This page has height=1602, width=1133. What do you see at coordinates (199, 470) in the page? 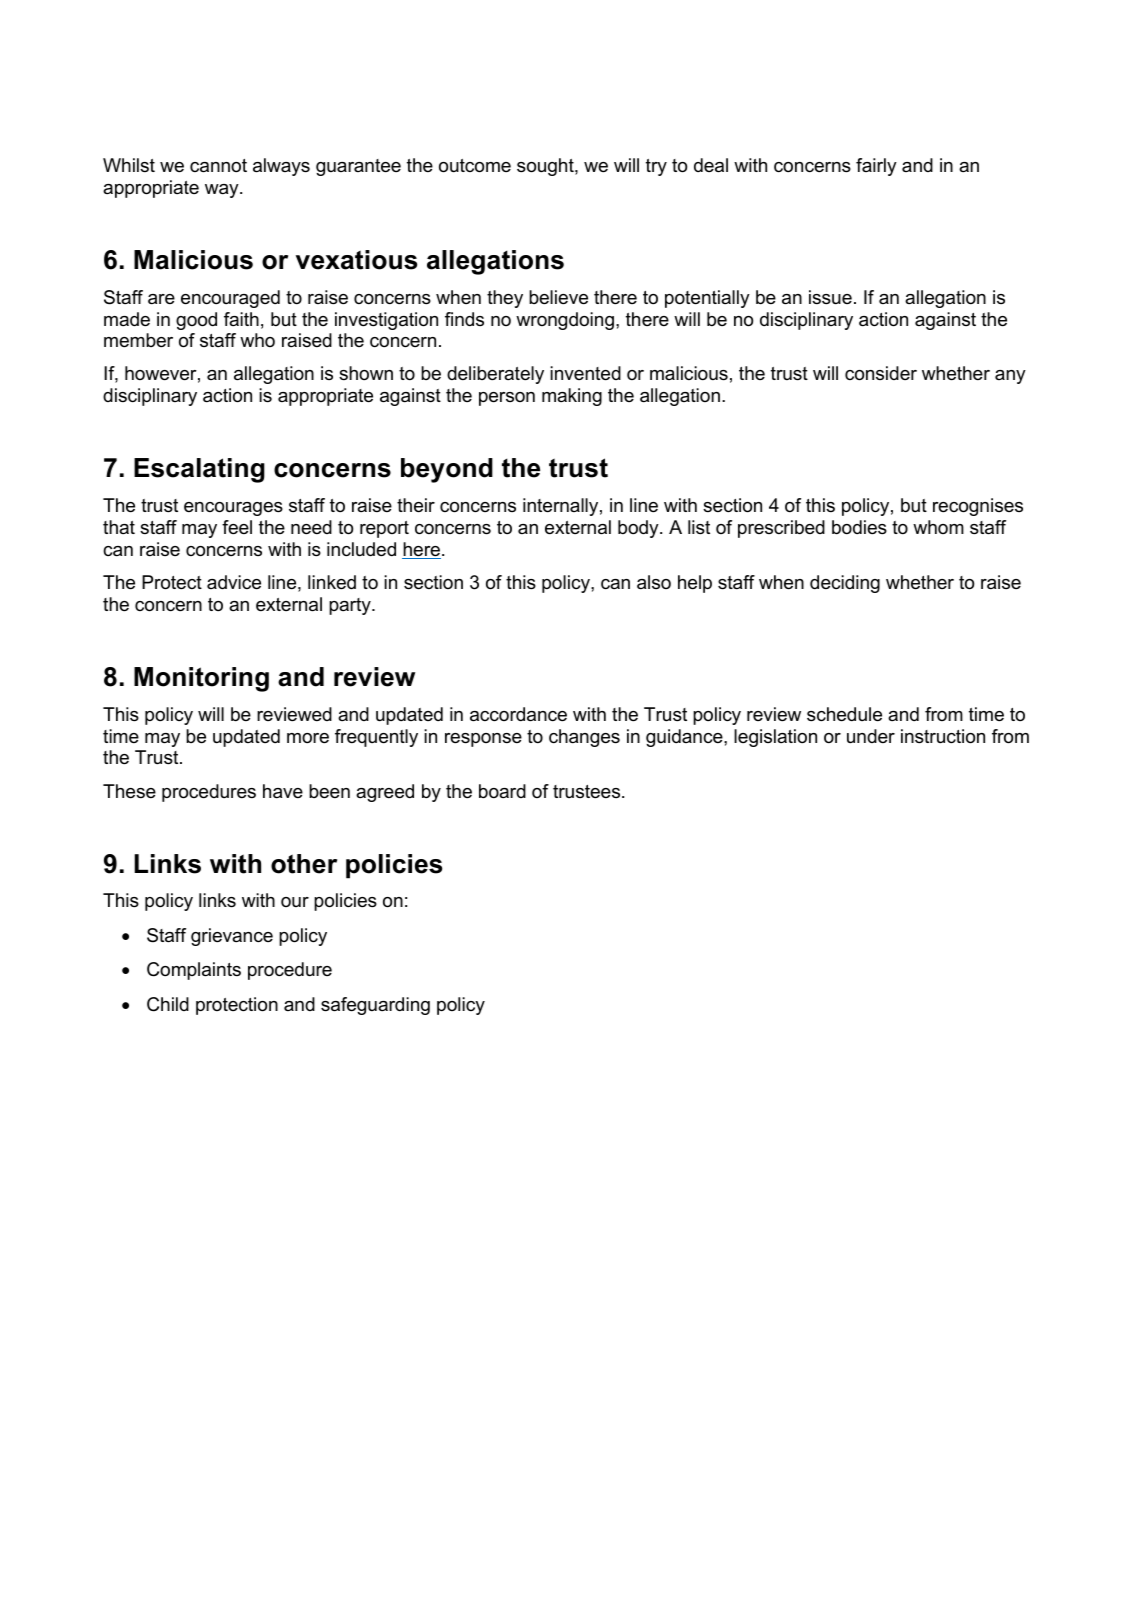
I see `Escalating` at bounding box center [199, 470].
